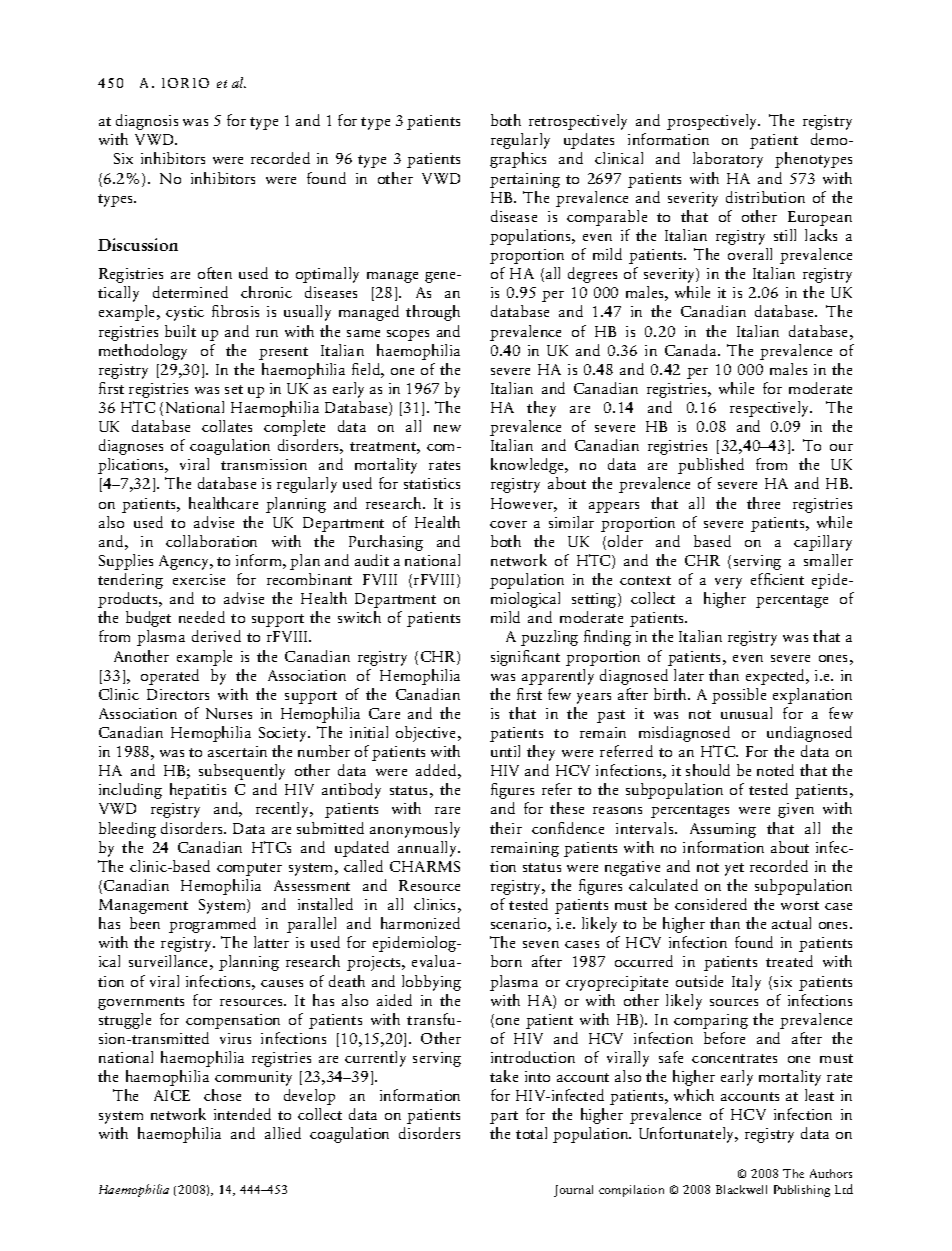  Describe the element at coordinates (212, 925) in the screenshot. I see `programmed` at that location.
